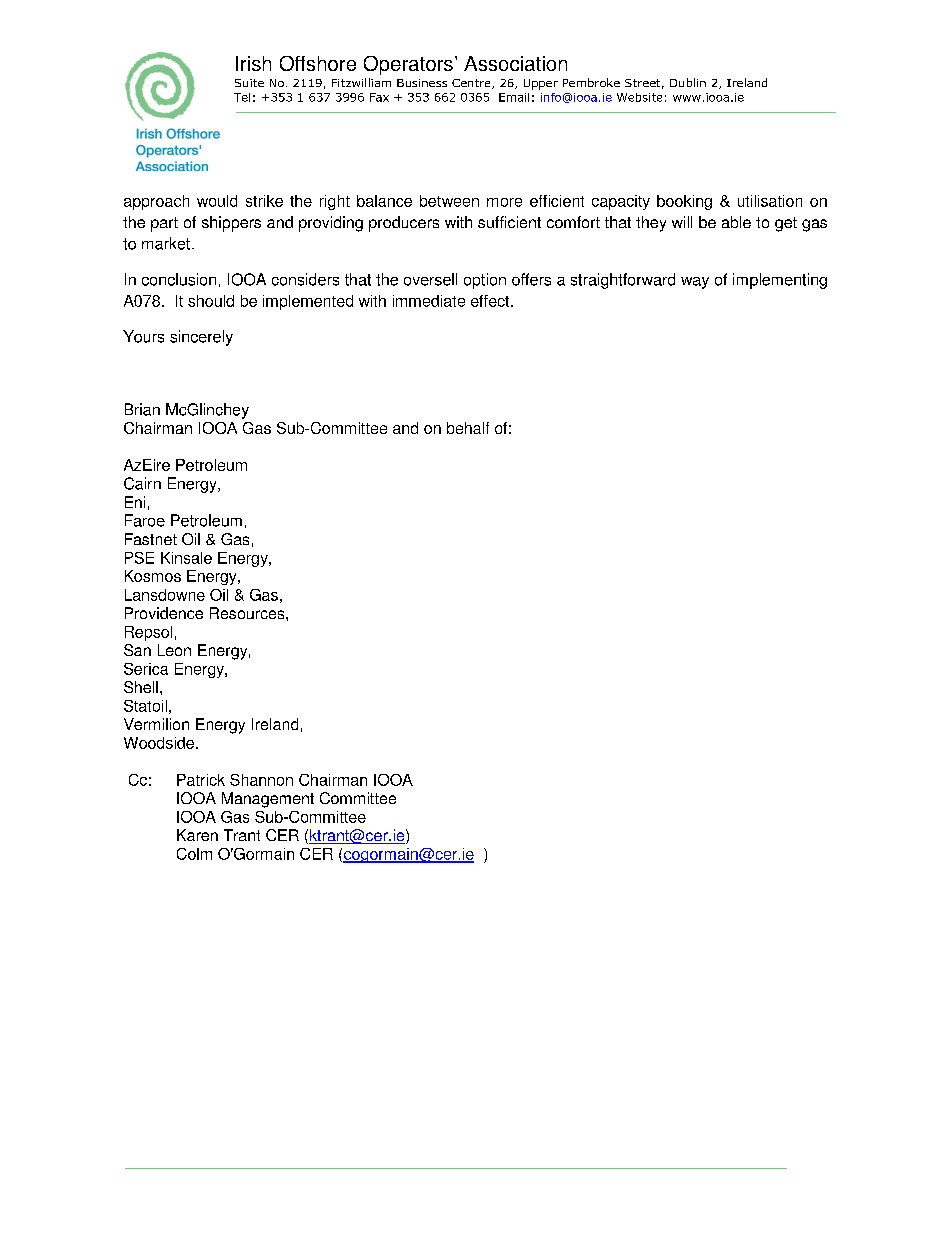 This document has width=952, height=1233. What do you see at coordinates (142, 483) in the document?
I see `Cairn` at bounding box center [142, 483].
